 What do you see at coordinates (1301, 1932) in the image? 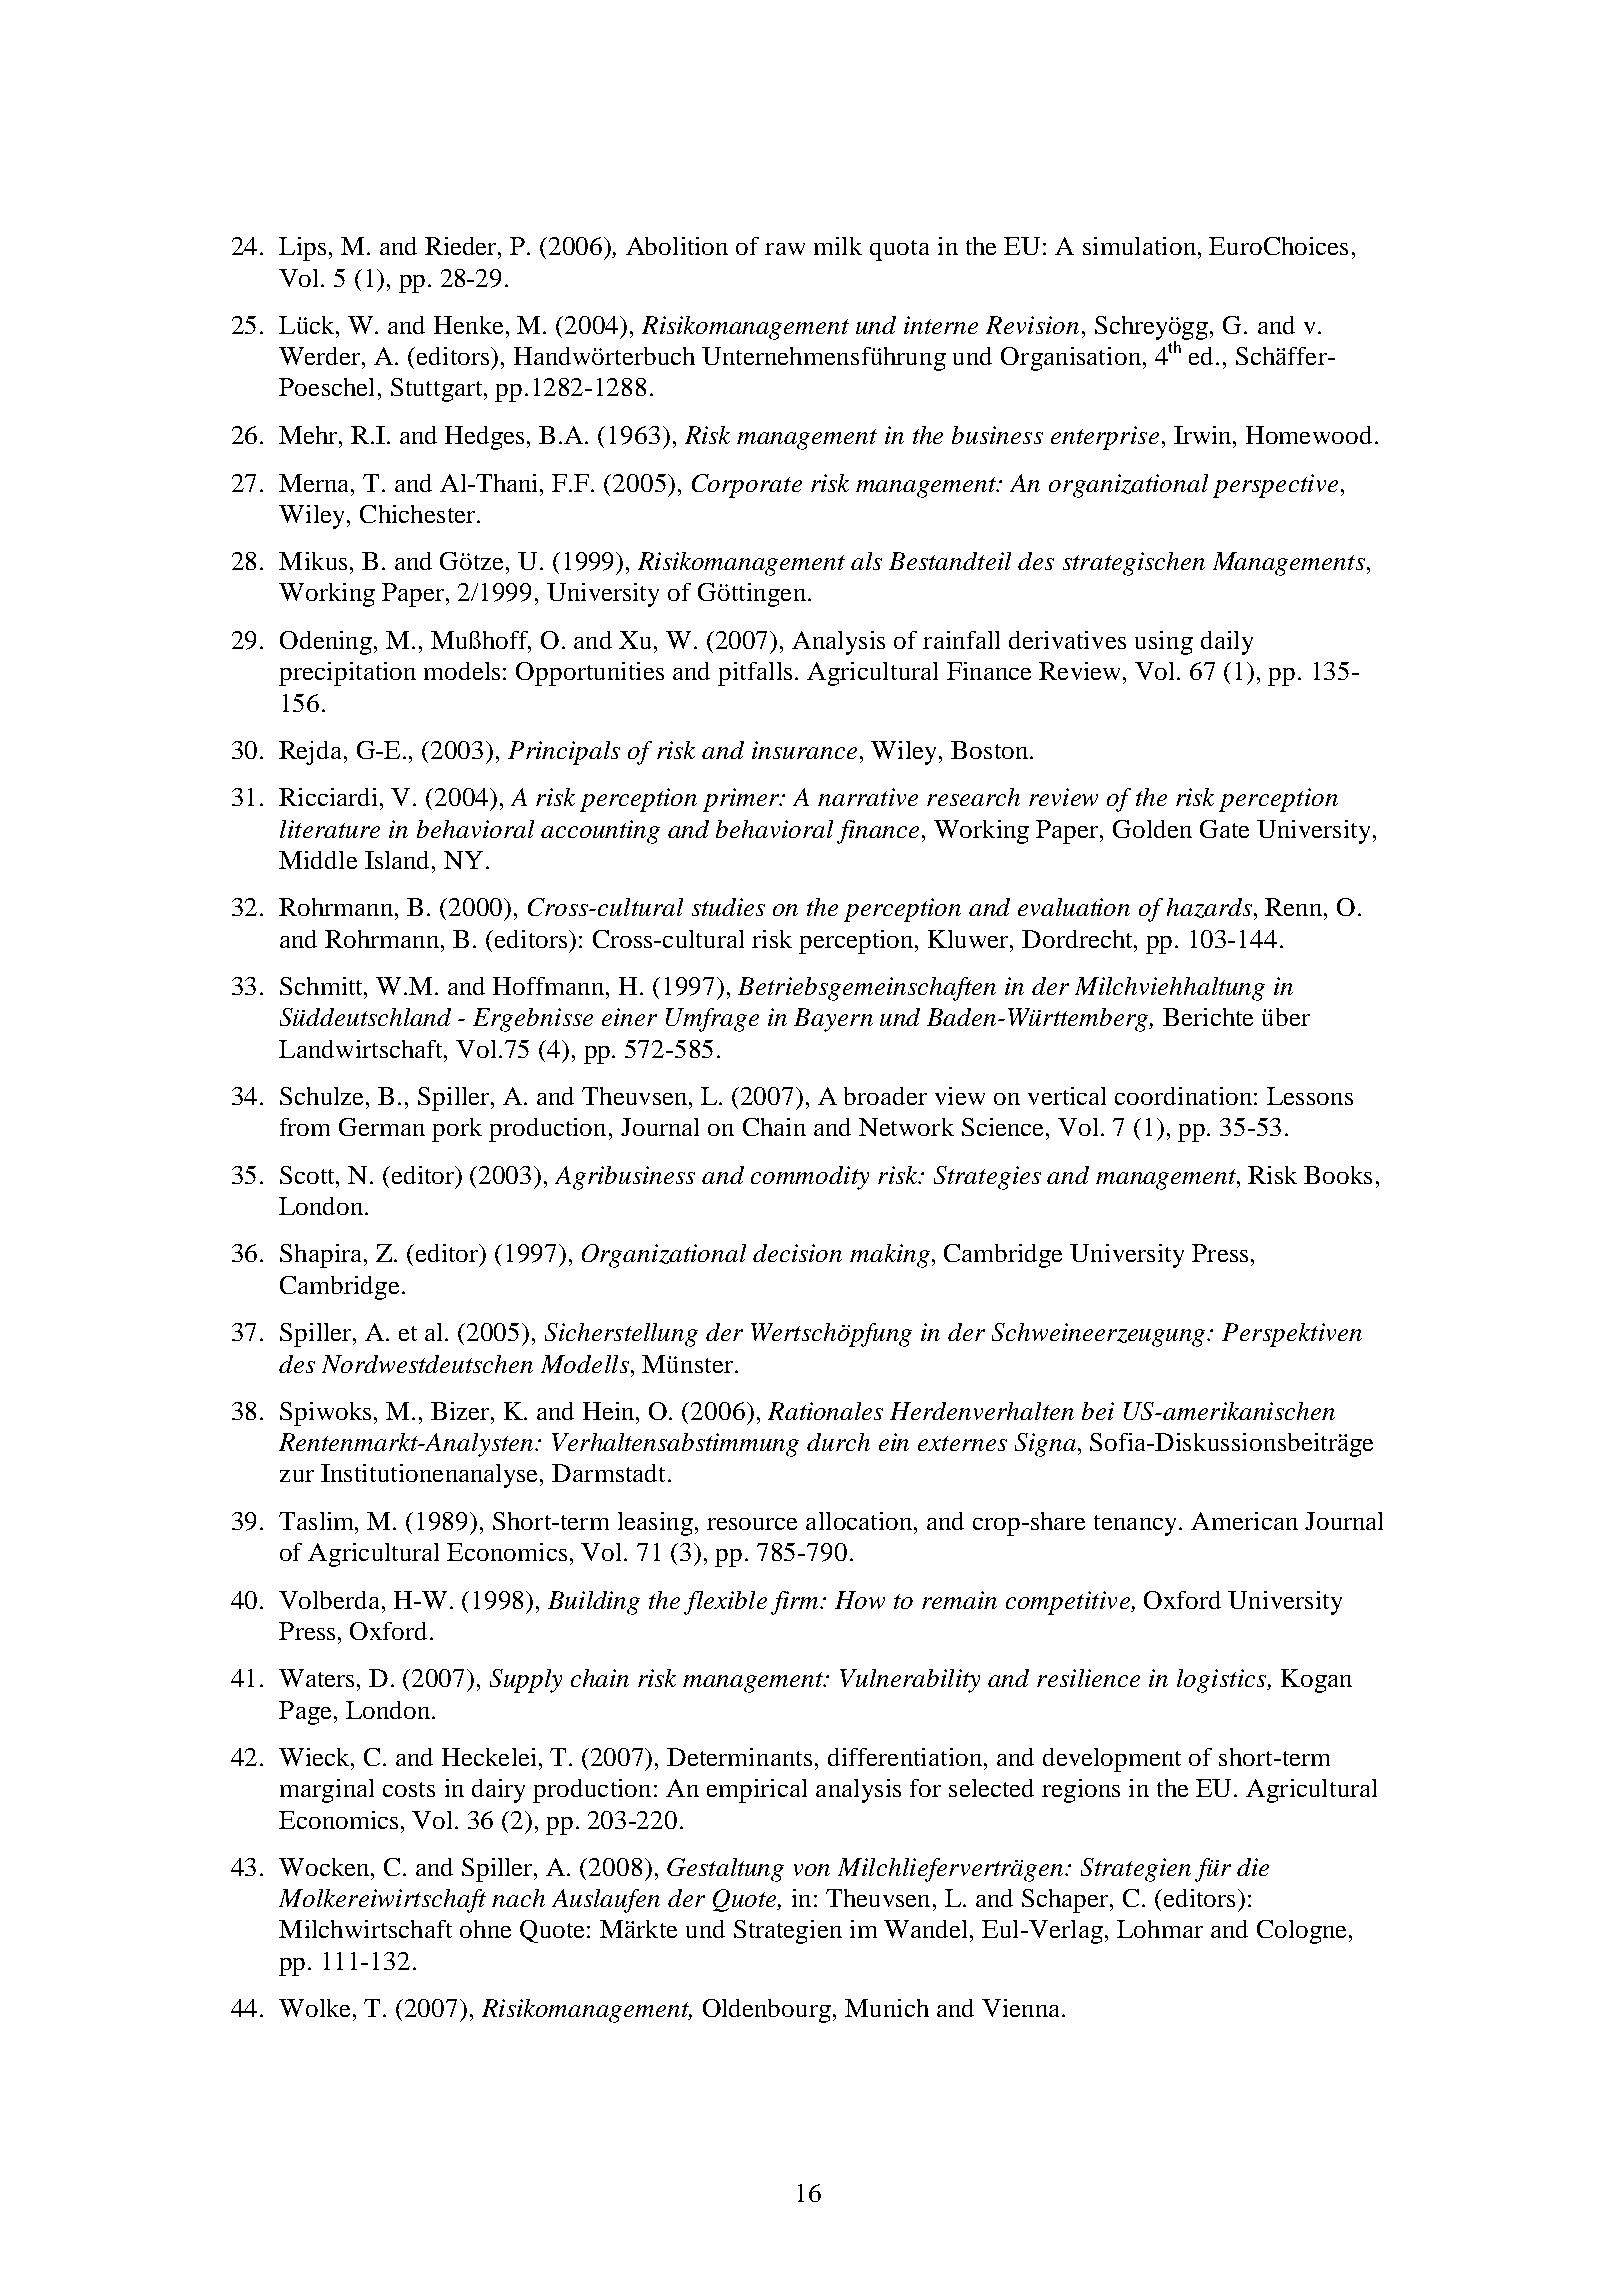
I see `Cologne` at bounding box center [1301, 1932].
